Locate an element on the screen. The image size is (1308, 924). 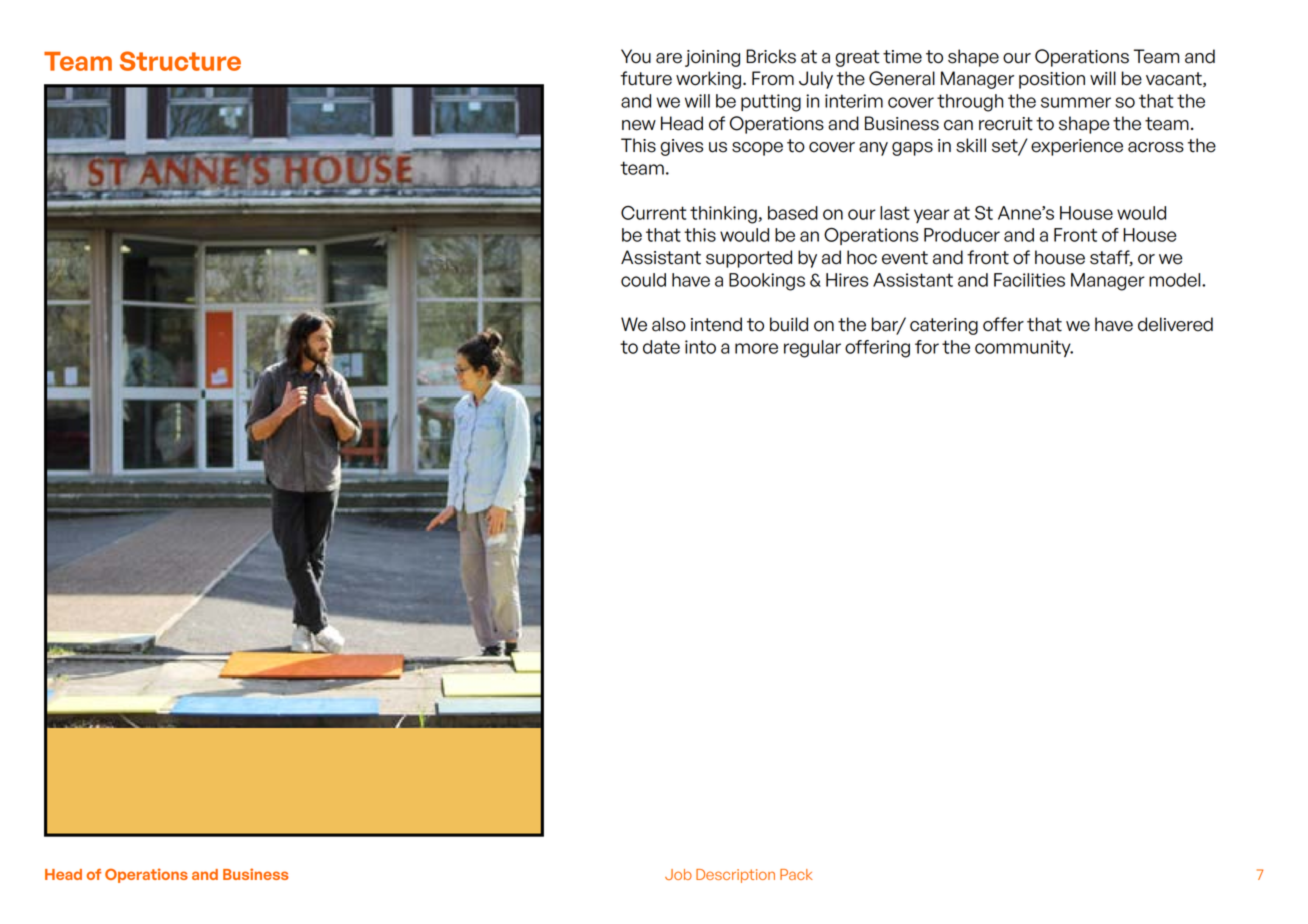
date is located at coordinates (661, 347).
